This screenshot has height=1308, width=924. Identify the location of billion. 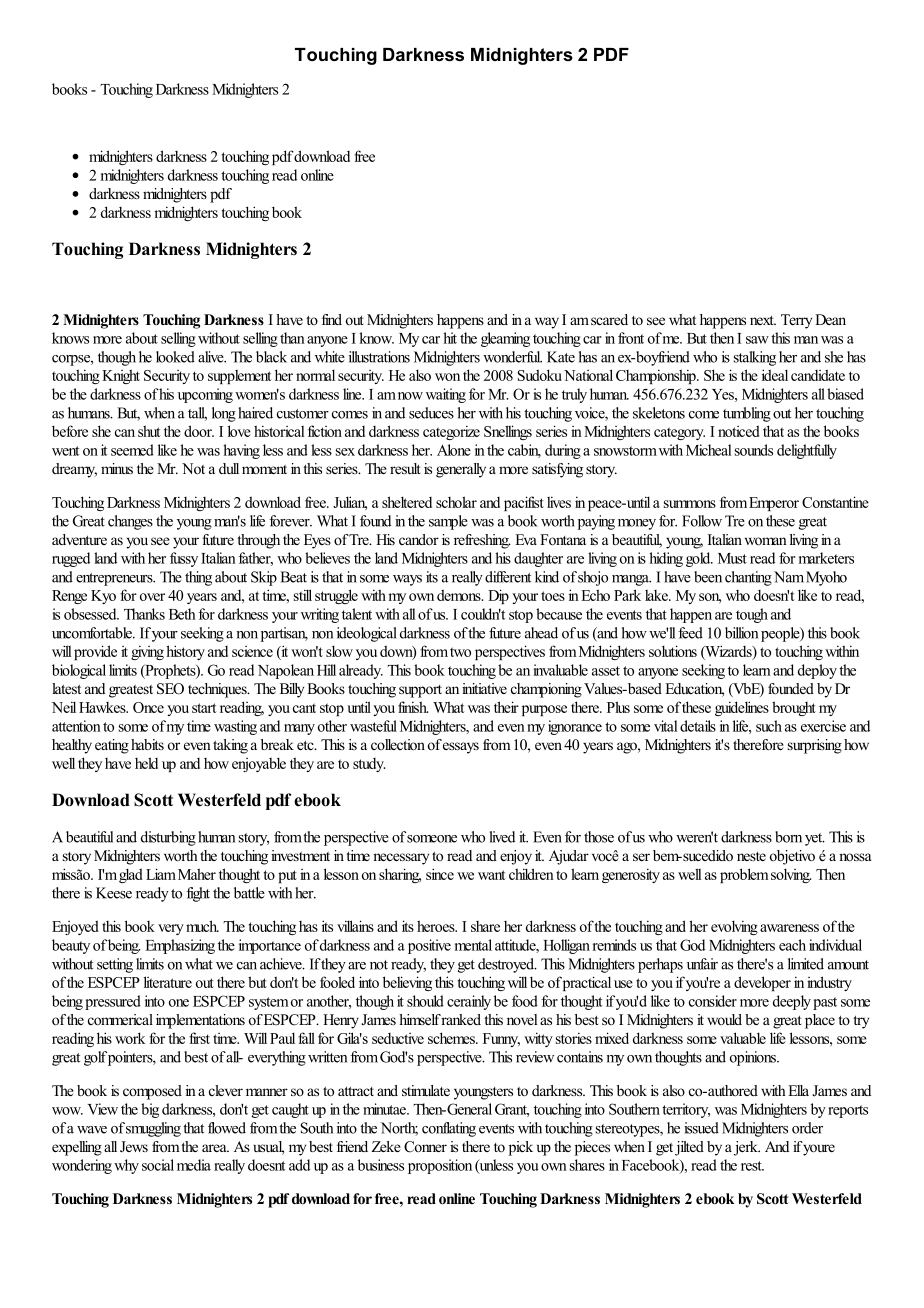
(741, 633).
